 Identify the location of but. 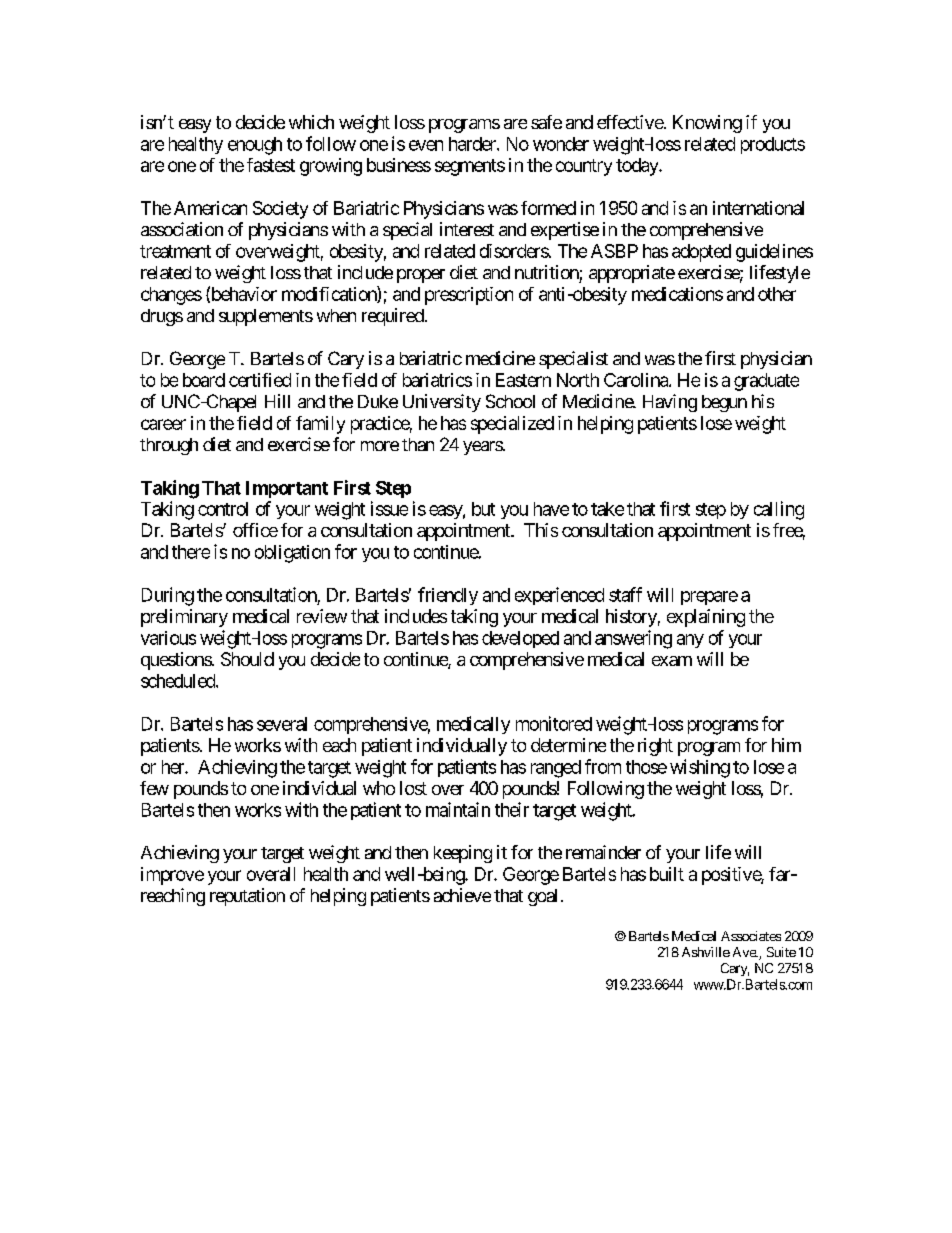
(483, 509).
